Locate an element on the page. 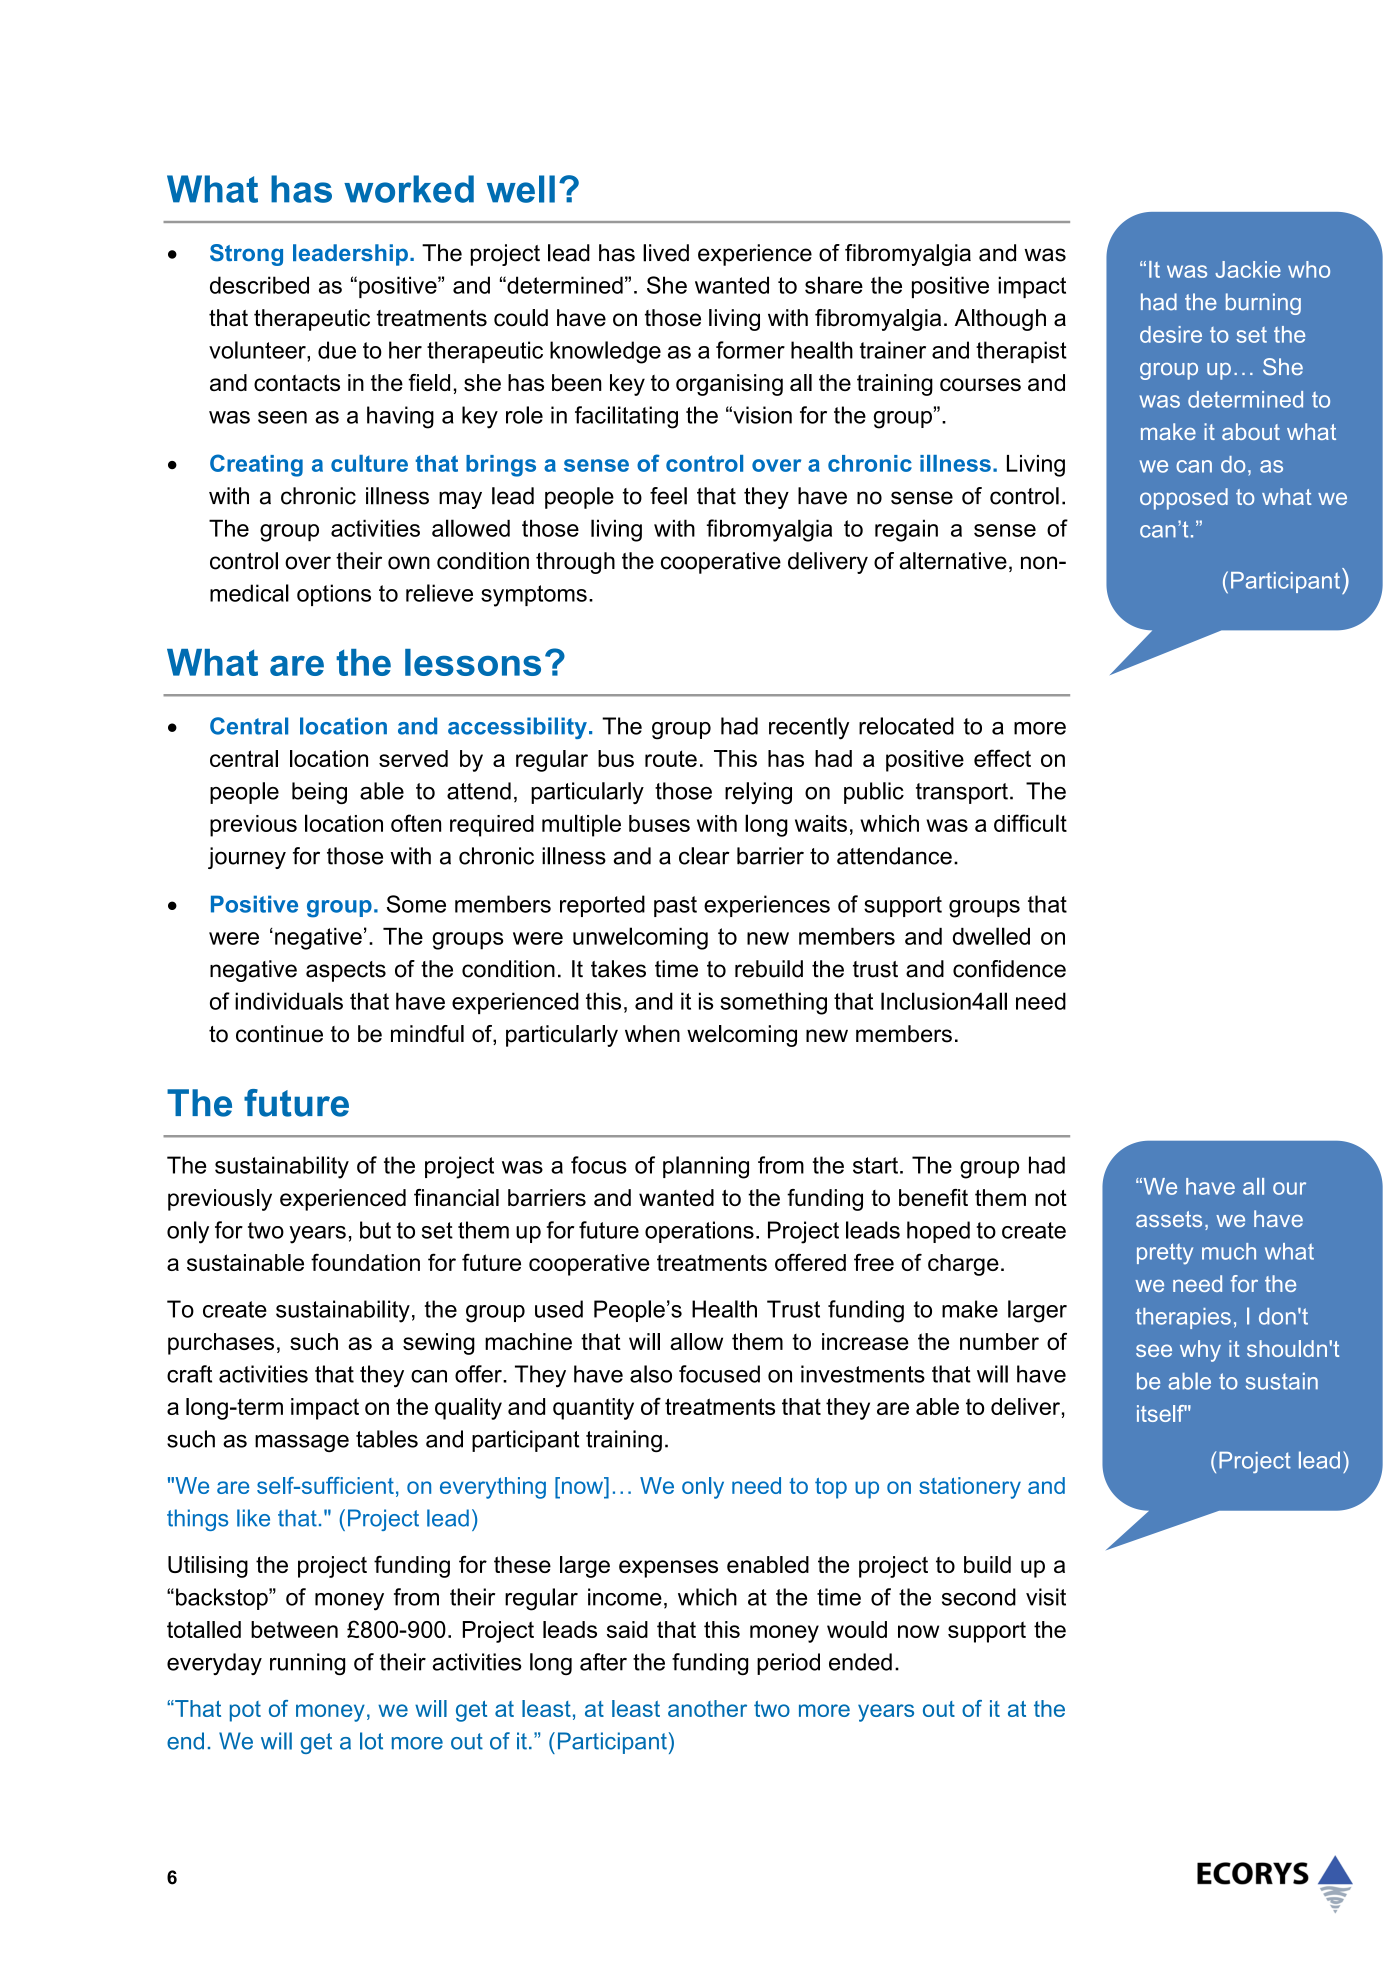 This image has width=1400, height=1980. running is located at coordinates (307, 1664).
